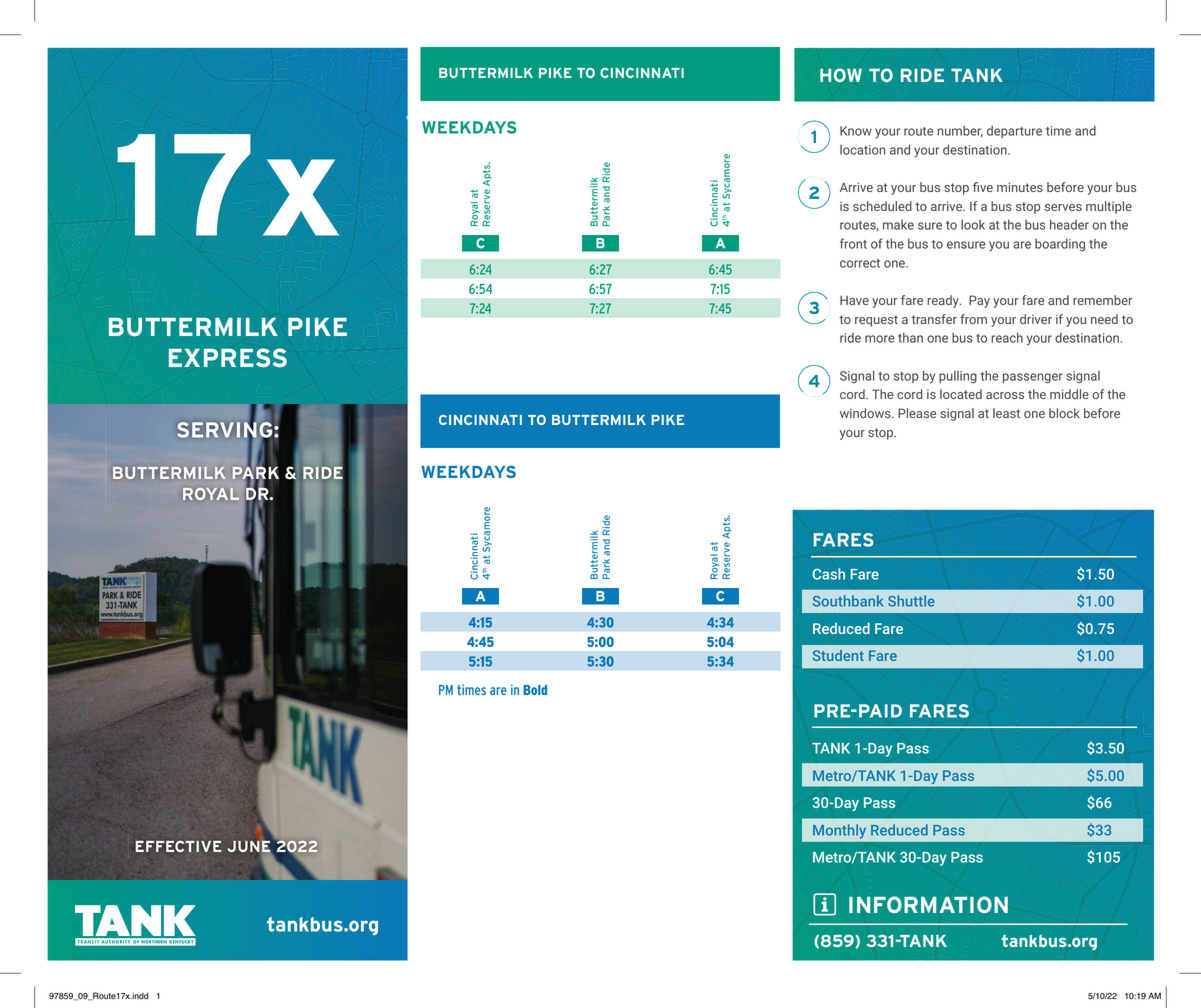 The height and width of the screenshot is (1008, 1201). I want to click on Shuttle, so click(911, 601).
